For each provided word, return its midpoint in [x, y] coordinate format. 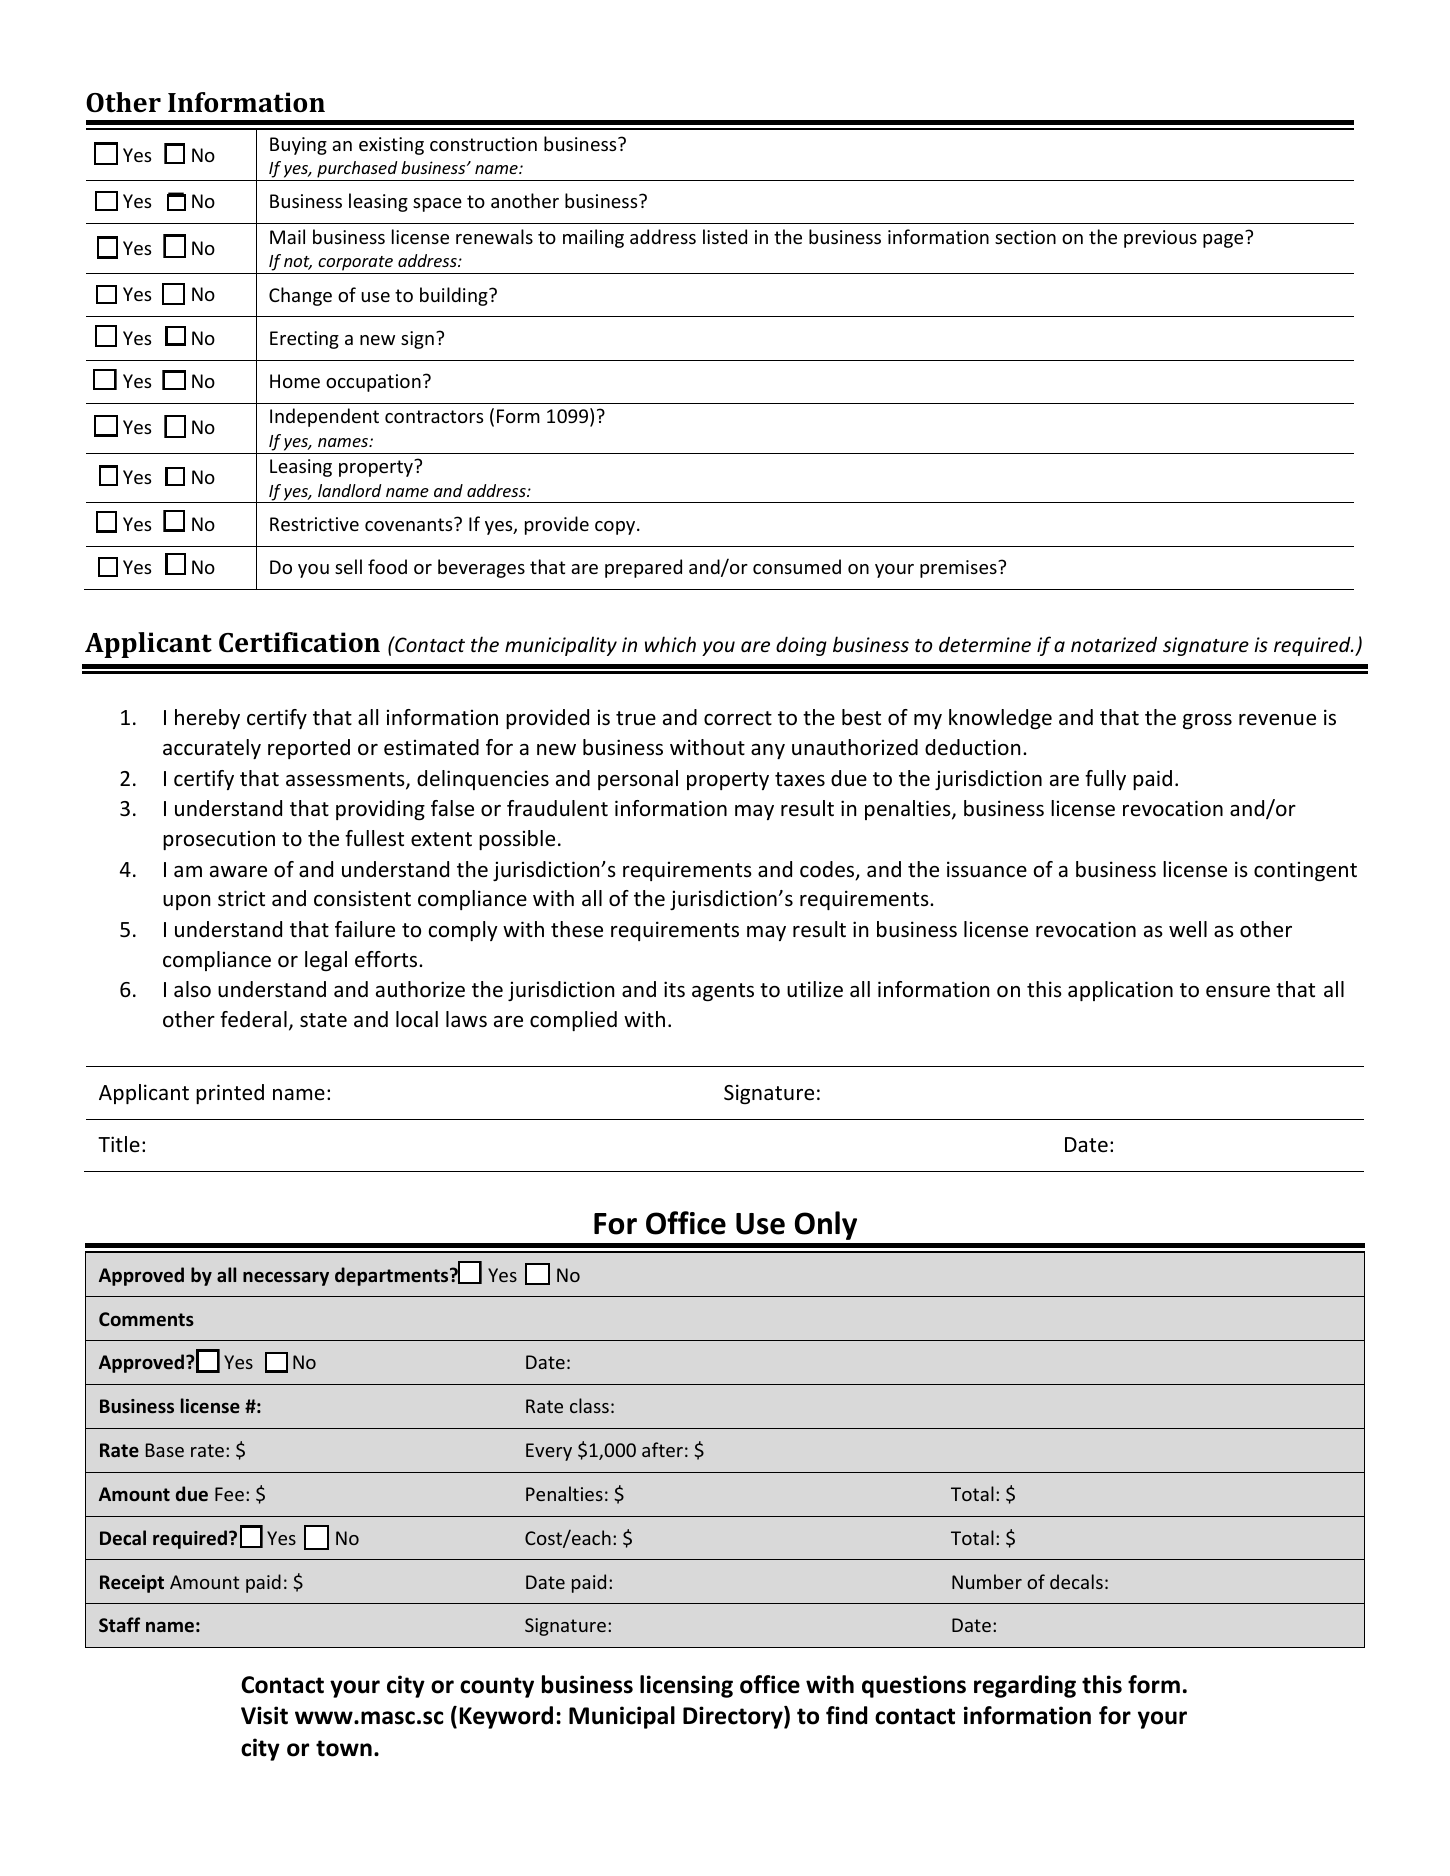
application [1120, 991]
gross [1207, 722]
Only [826, 1225]
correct [738, 718]
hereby [207, 719]
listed [725, 236]
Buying [298, 146]
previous [1160, 239]
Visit [264, 1715]
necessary [286, 1279]
